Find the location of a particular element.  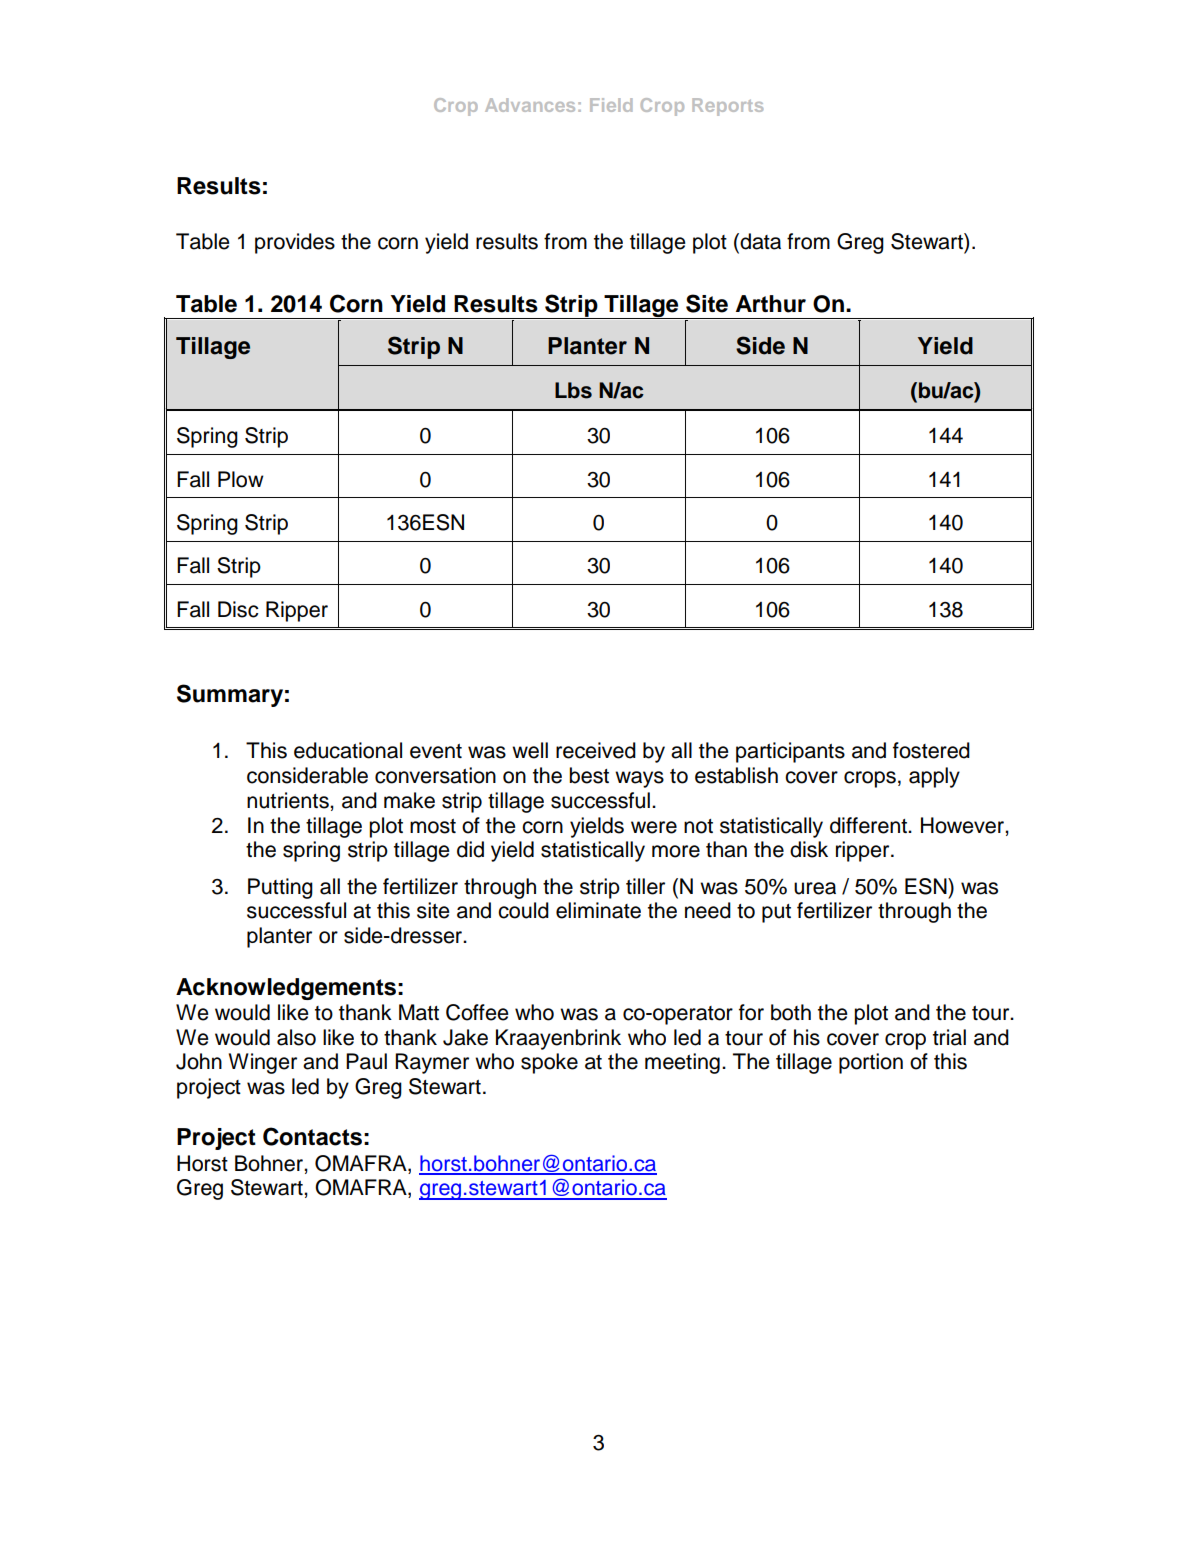

best is located at coordinates (589, 775).
